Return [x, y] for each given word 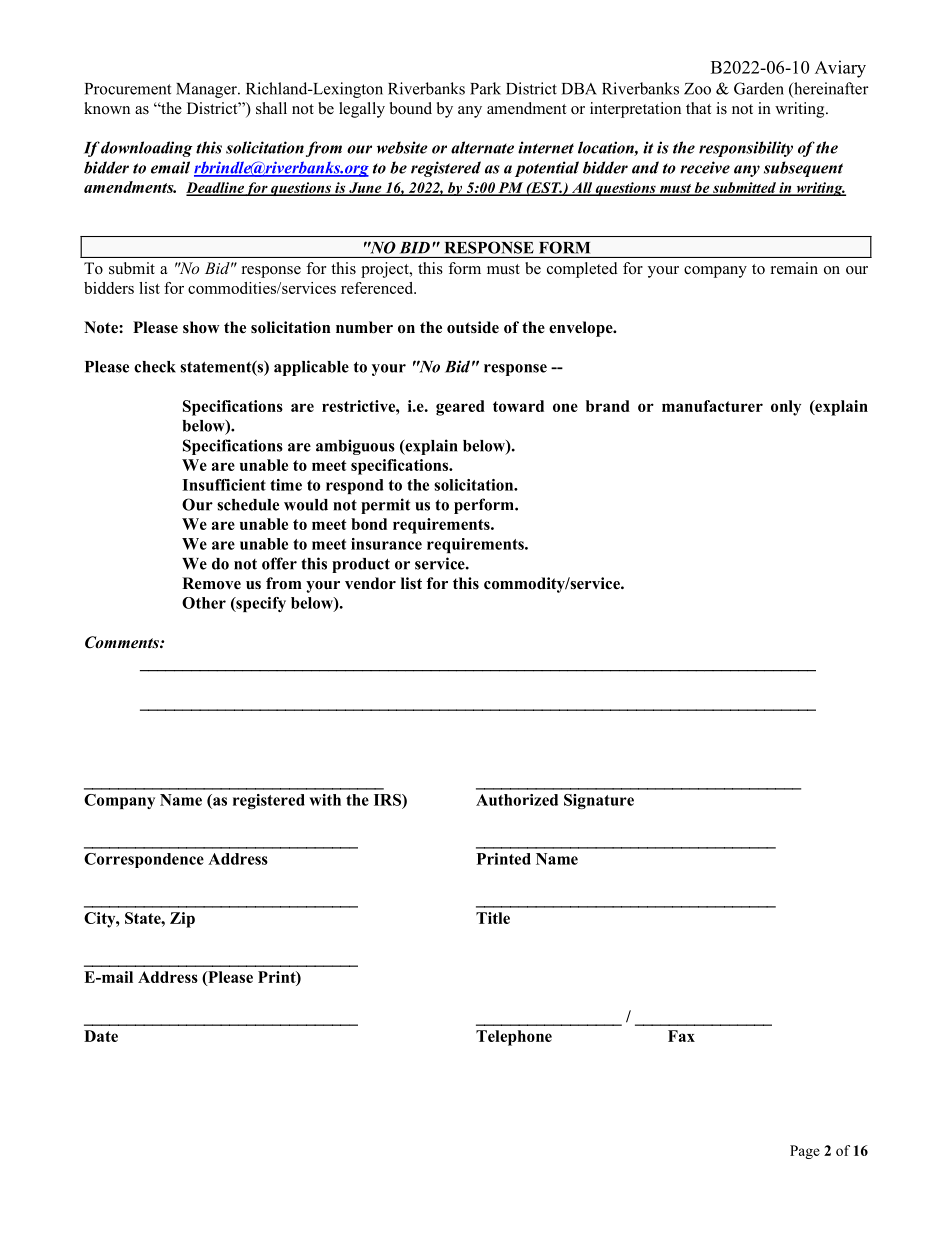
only [786, 408]
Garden [759, 88]
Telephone [514, 1038]
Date [101, 1036]
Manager [207, 90]
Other [204, 603]
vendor [370, 583]
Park [485, 88]
